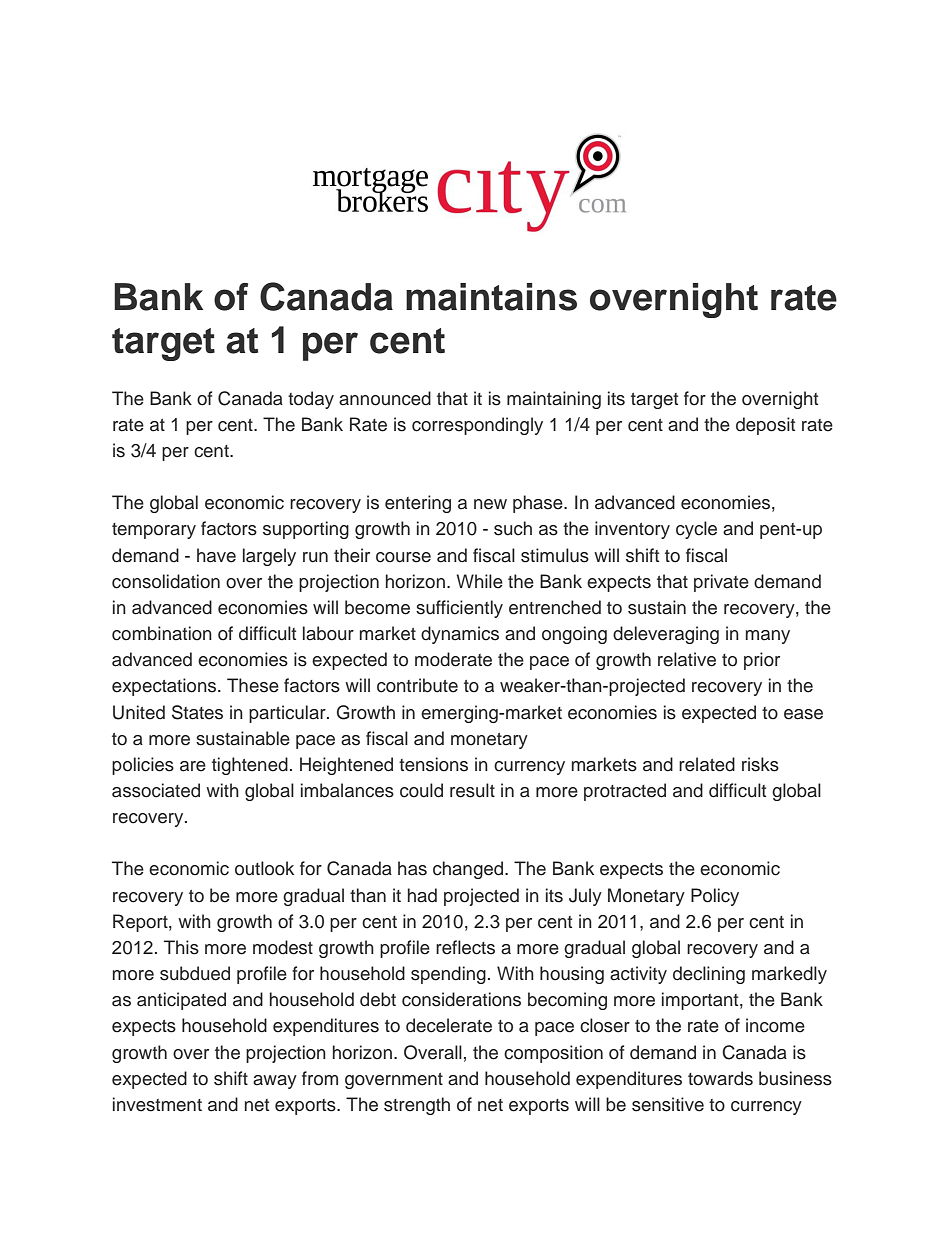 Image resolution: width=952 pixels, height=1233 pixels. What do you see at coordinates (491, 297) in the page?
I see `maintains` at bounding box center [491, 297].
